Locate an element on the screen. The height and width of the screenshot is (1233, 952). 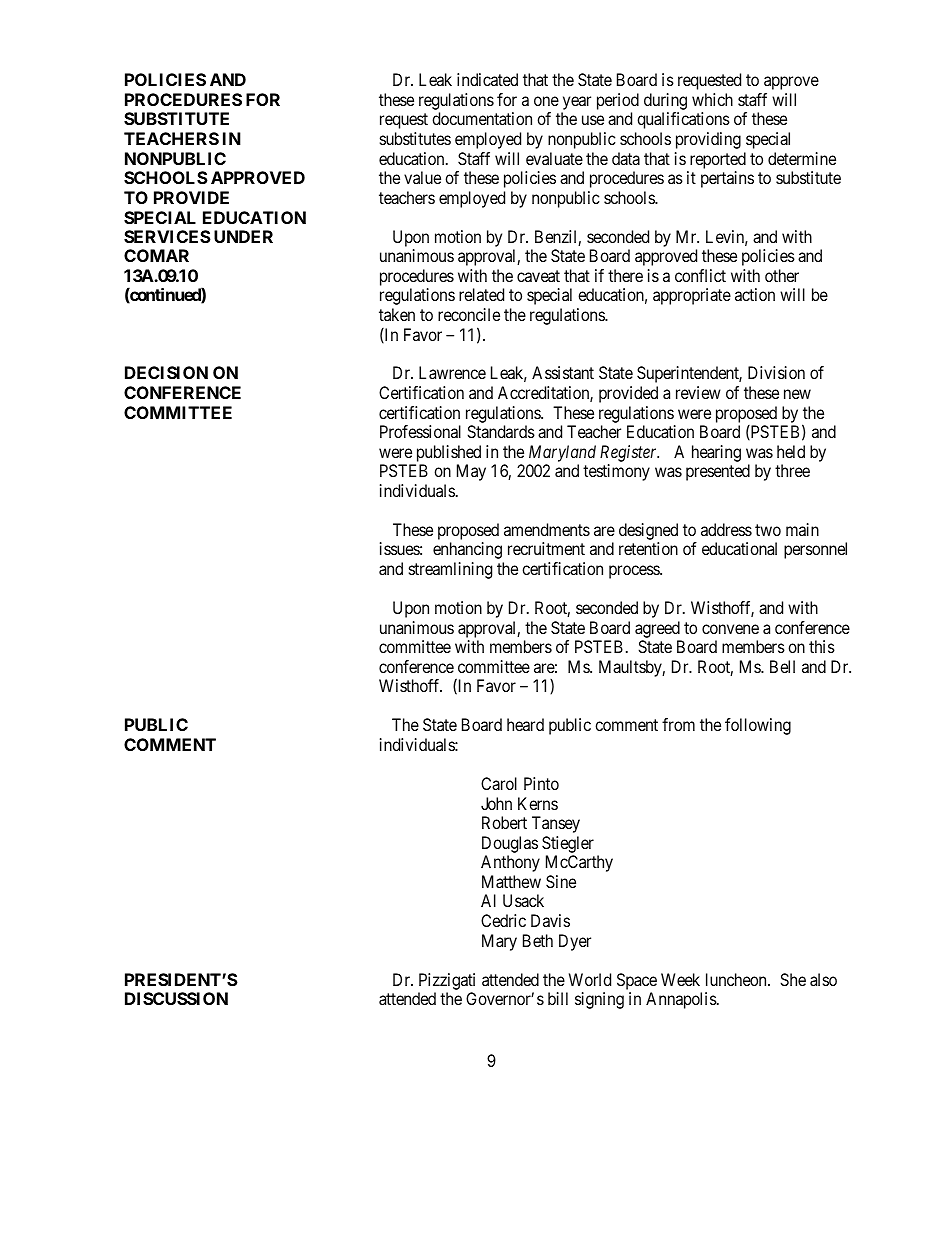
related is located at coordinates (481, 294).
